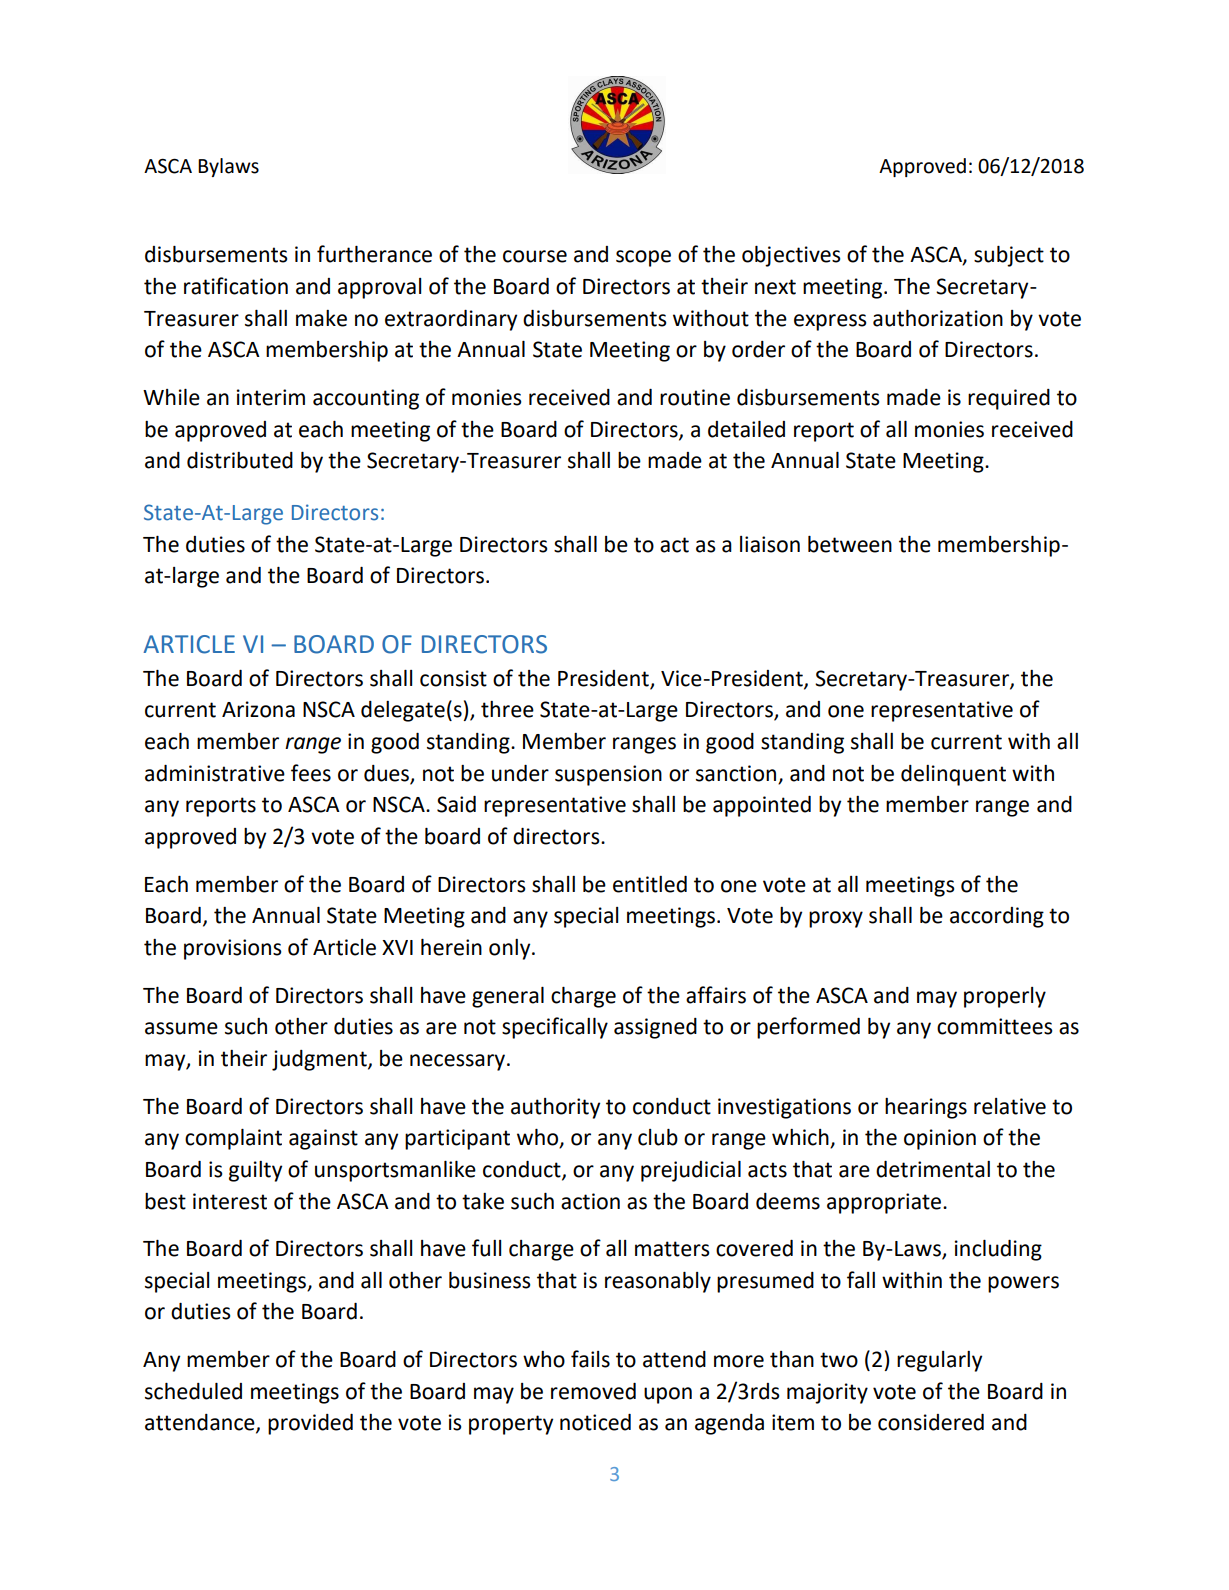  Describe the element at coordinates (953, 775) in the screenshot. I see `delinquent` at that location.
